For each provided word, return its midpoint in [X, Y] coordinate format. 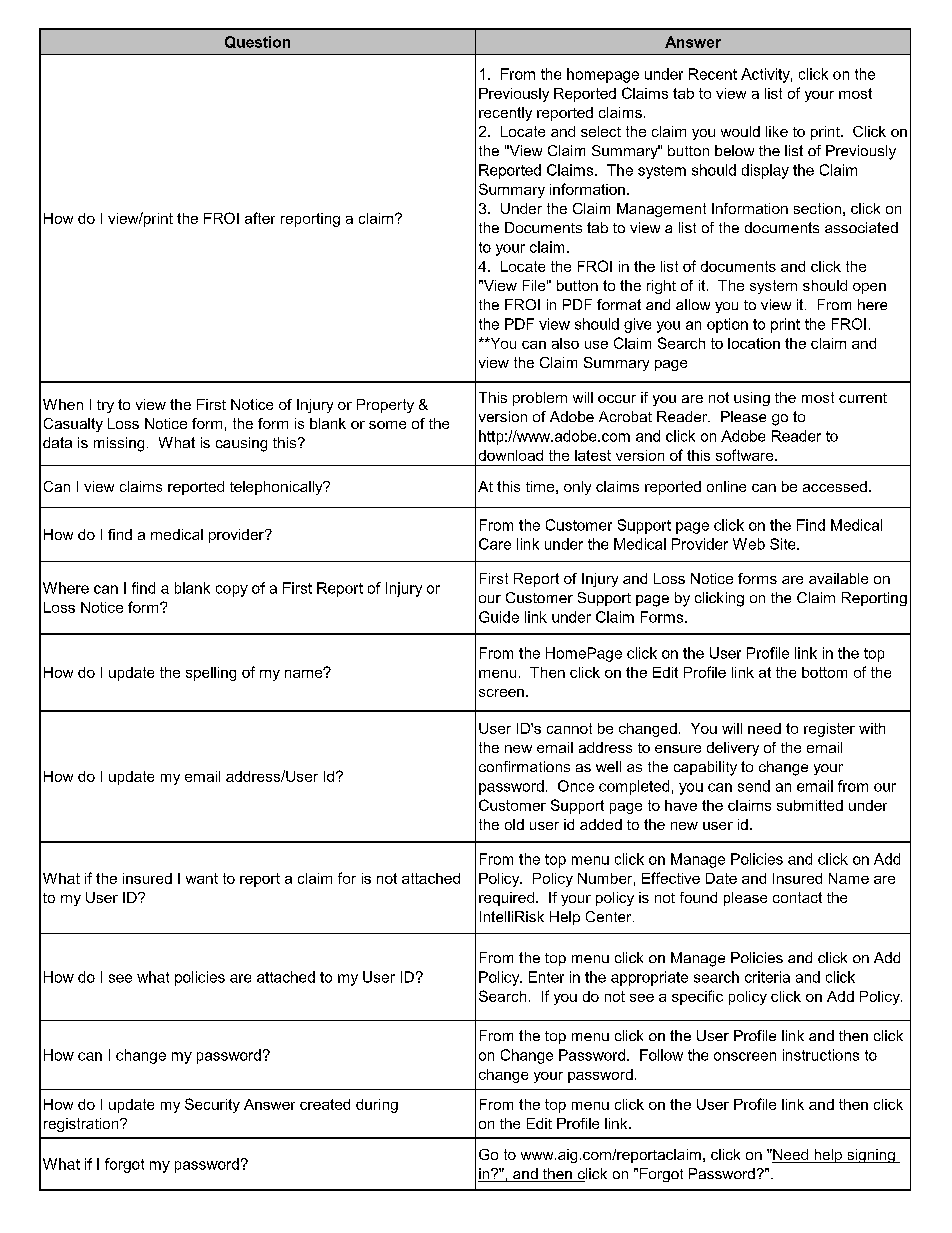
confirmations [524, 766]
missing [119, 444]
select [601, 131]
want [202, 878]
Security [212, 1105]
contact [797, 897]
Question [257, 42]
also [565, 343]
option [727, 325]
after [260, 218]
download [511, 455]
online [726, 486]
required [506, 899]
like [777, 131]
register [829, 730]
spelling [211, 674]
